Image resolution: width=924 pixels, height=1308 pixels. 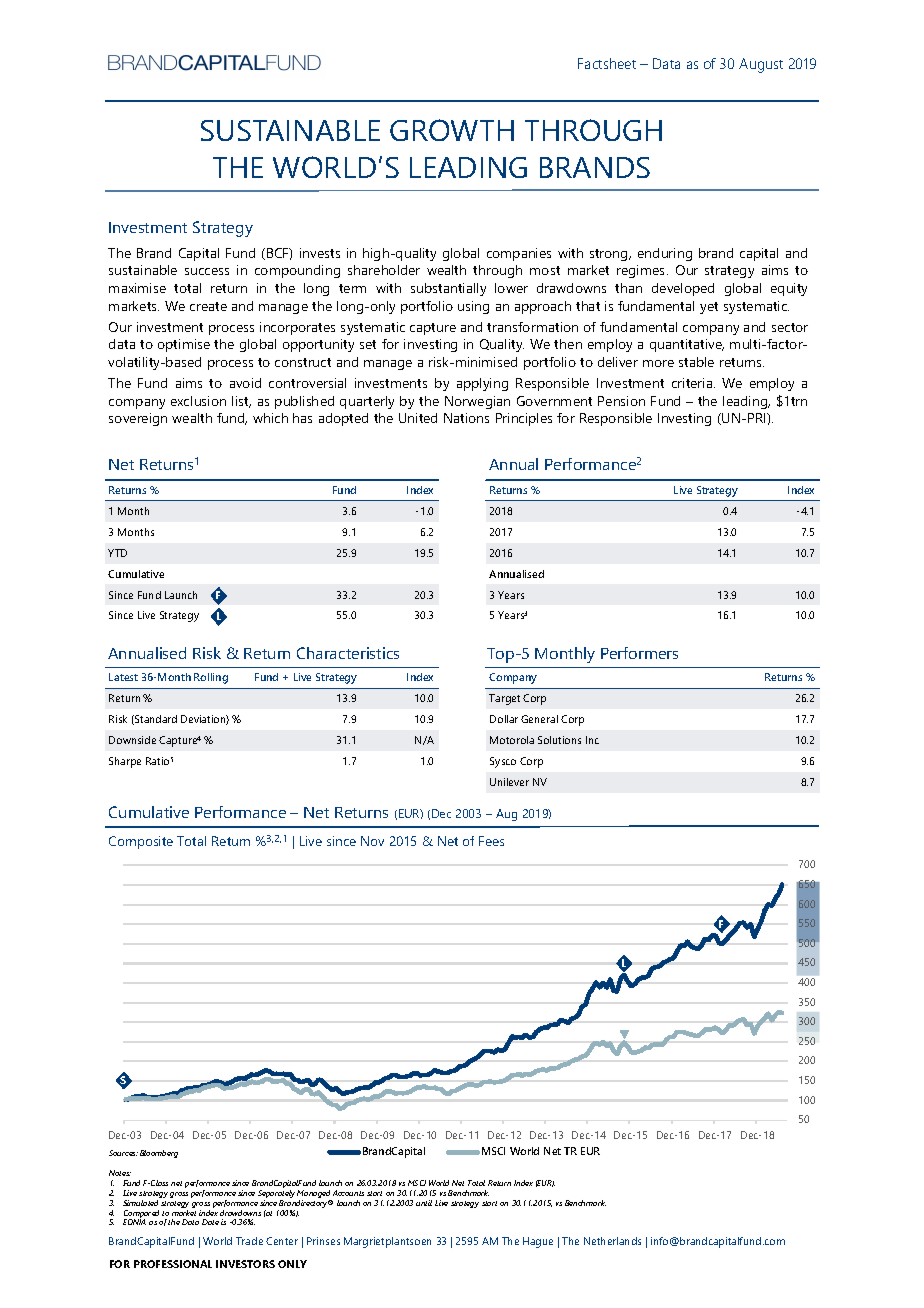 I want to click on Date, so click(x=210, y=1222).
